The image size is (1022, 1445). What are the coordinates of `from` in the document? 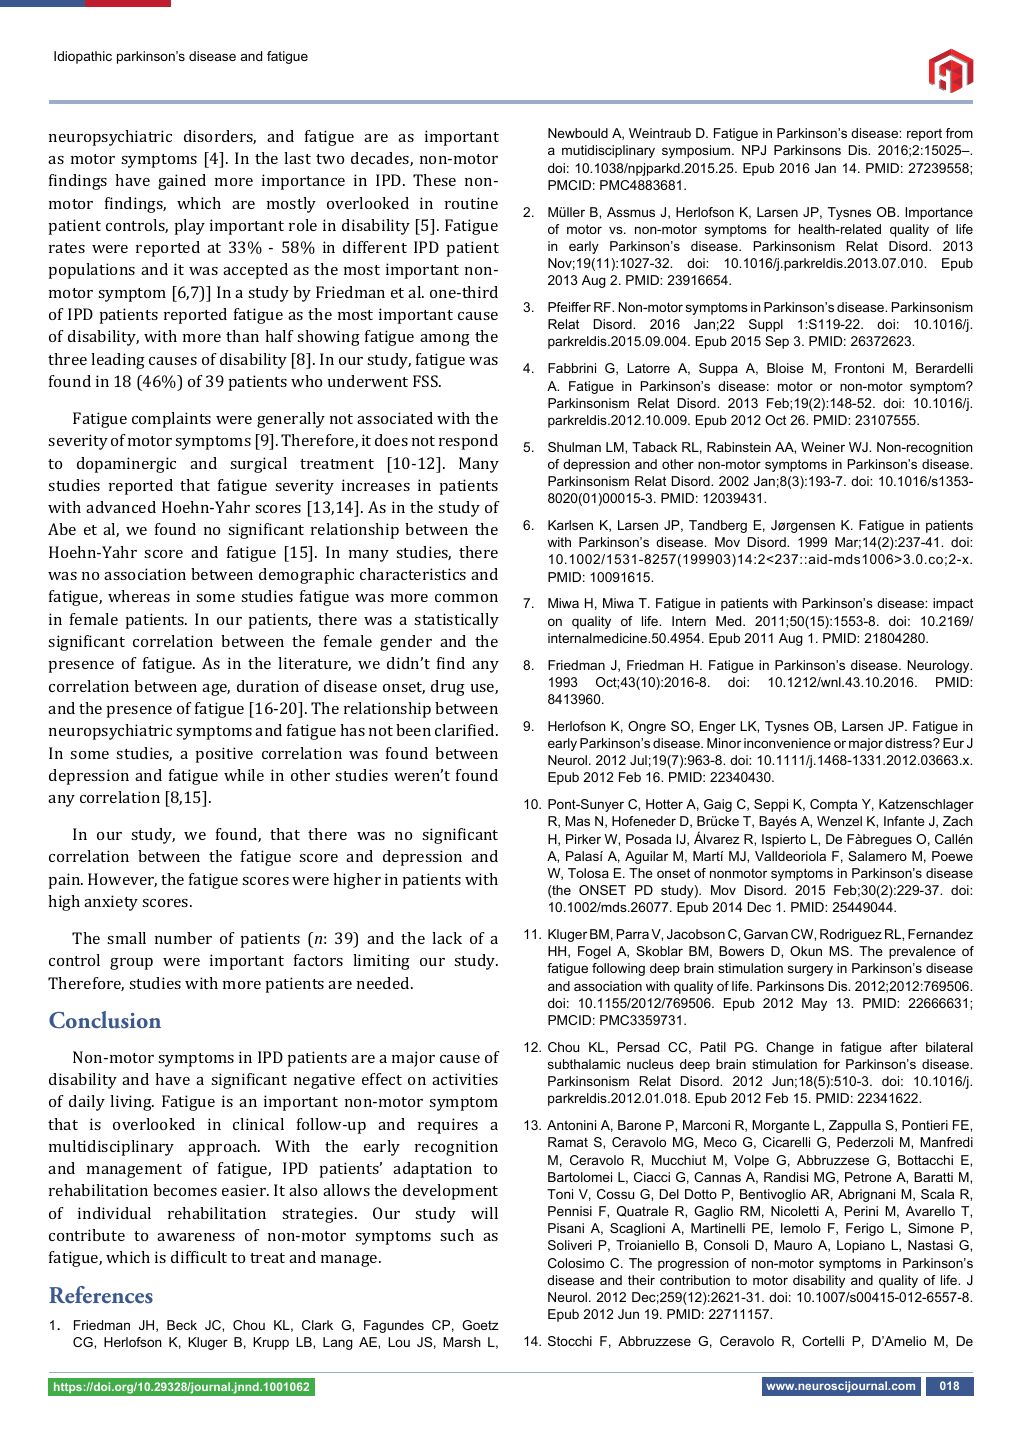 It's located at (959, 133).
